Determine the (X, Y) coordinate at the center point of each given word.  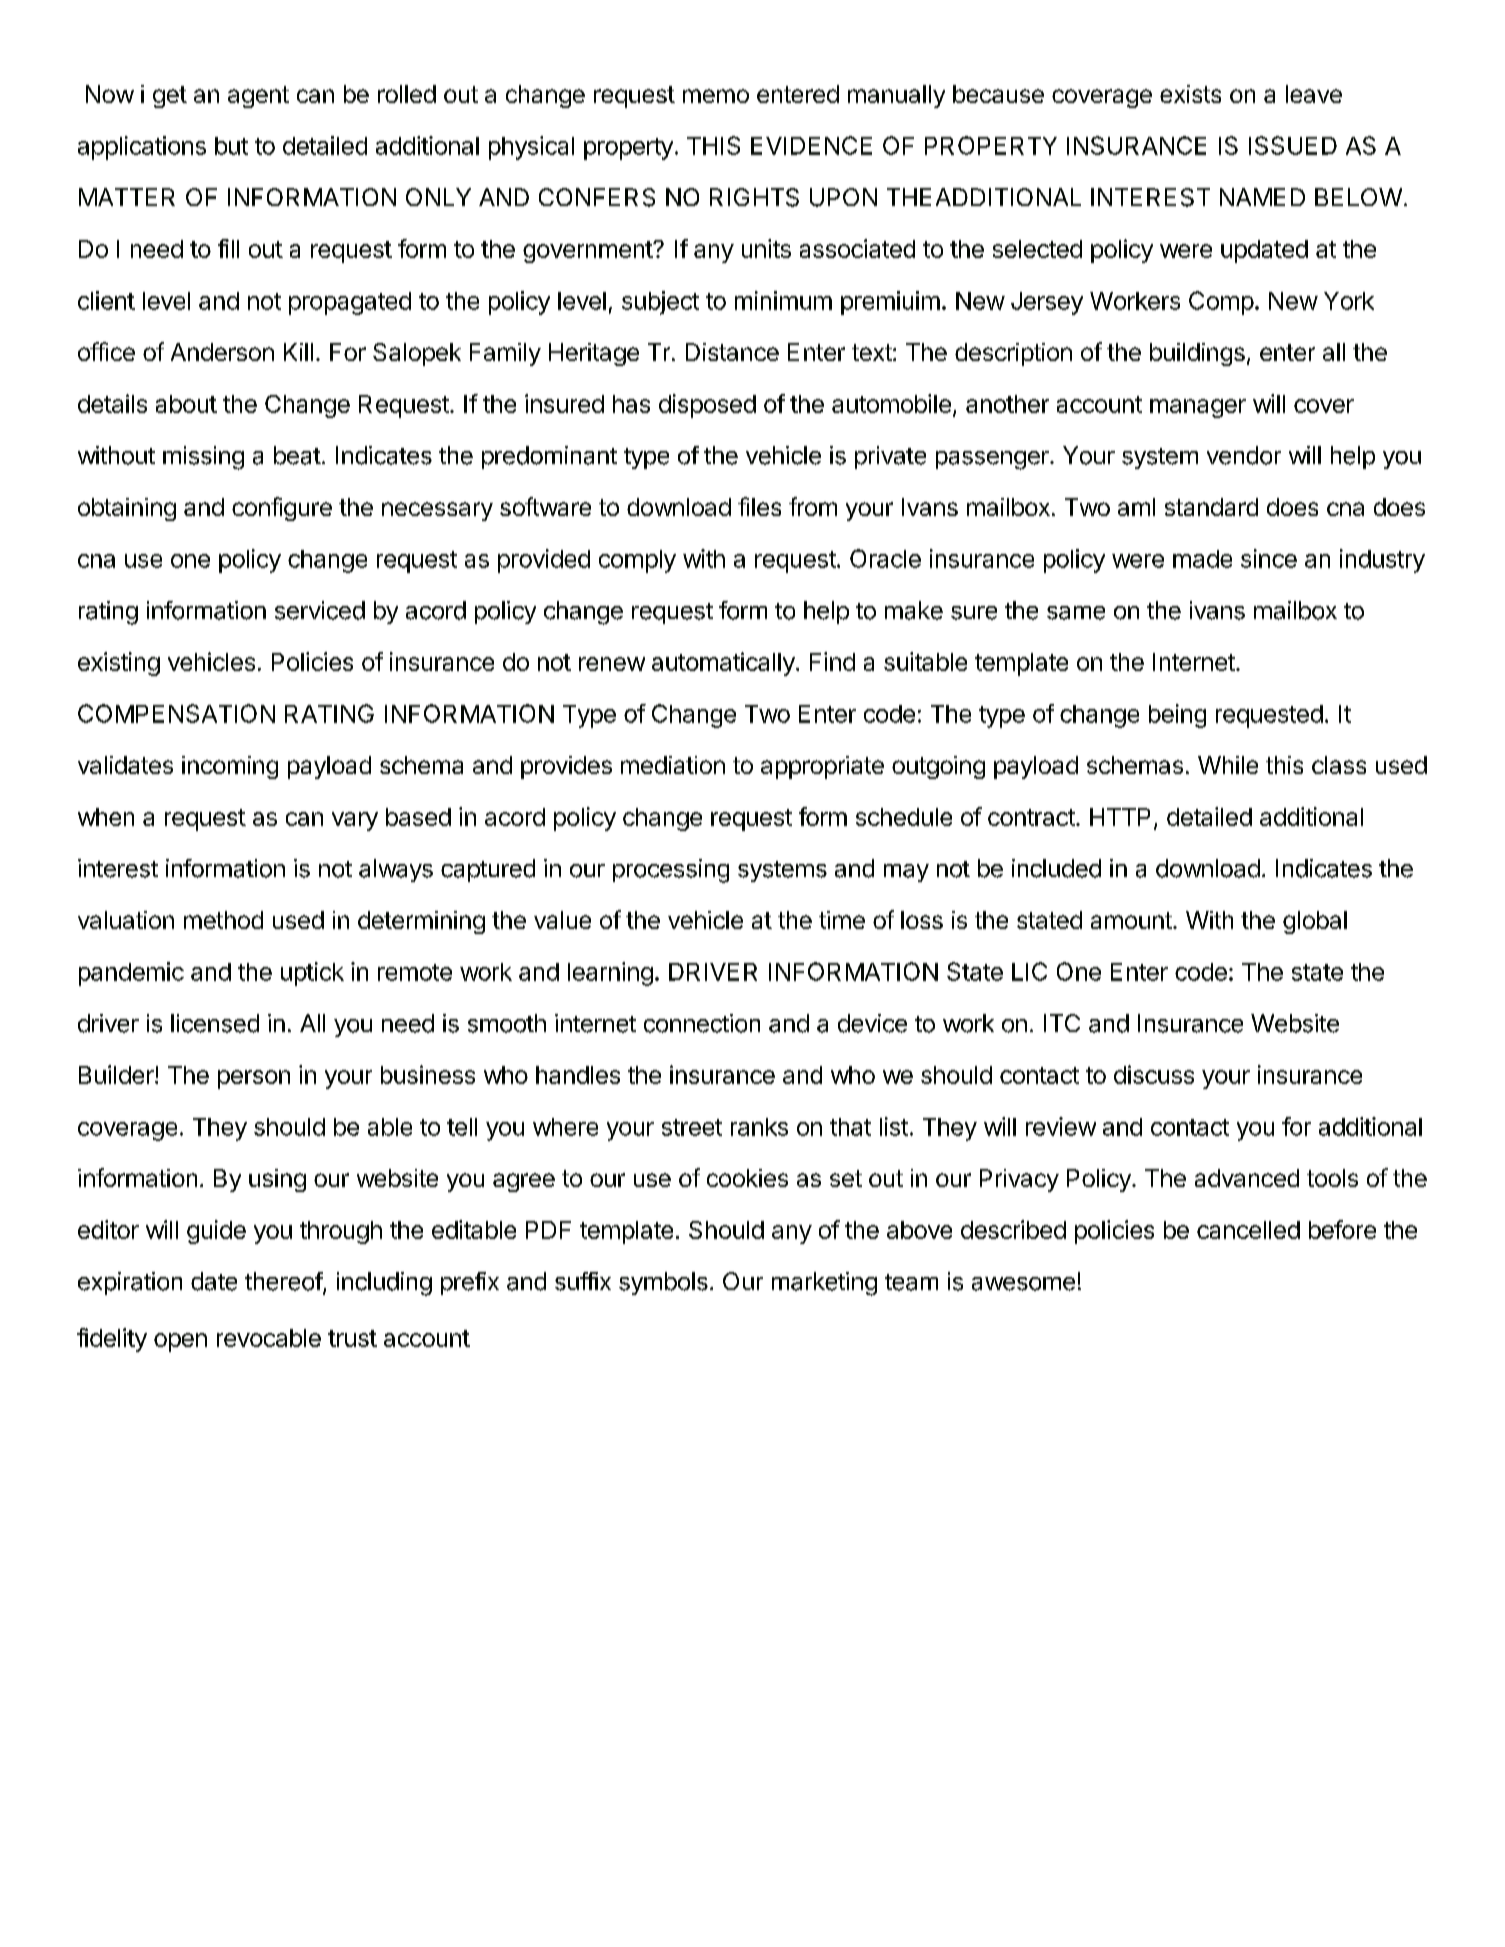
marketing (824, 1284)
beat (297, 455)
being (1177, 716)
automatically (723, 664)
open (180, 1342)
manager (1198, 408)
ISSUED (1293, 145)
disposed (707, 406)
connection (702, 1023)
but (231, 146)
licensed (215, 1023)
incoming (230, 767)
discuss (1154, 1074)
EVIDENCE (811, 145)
